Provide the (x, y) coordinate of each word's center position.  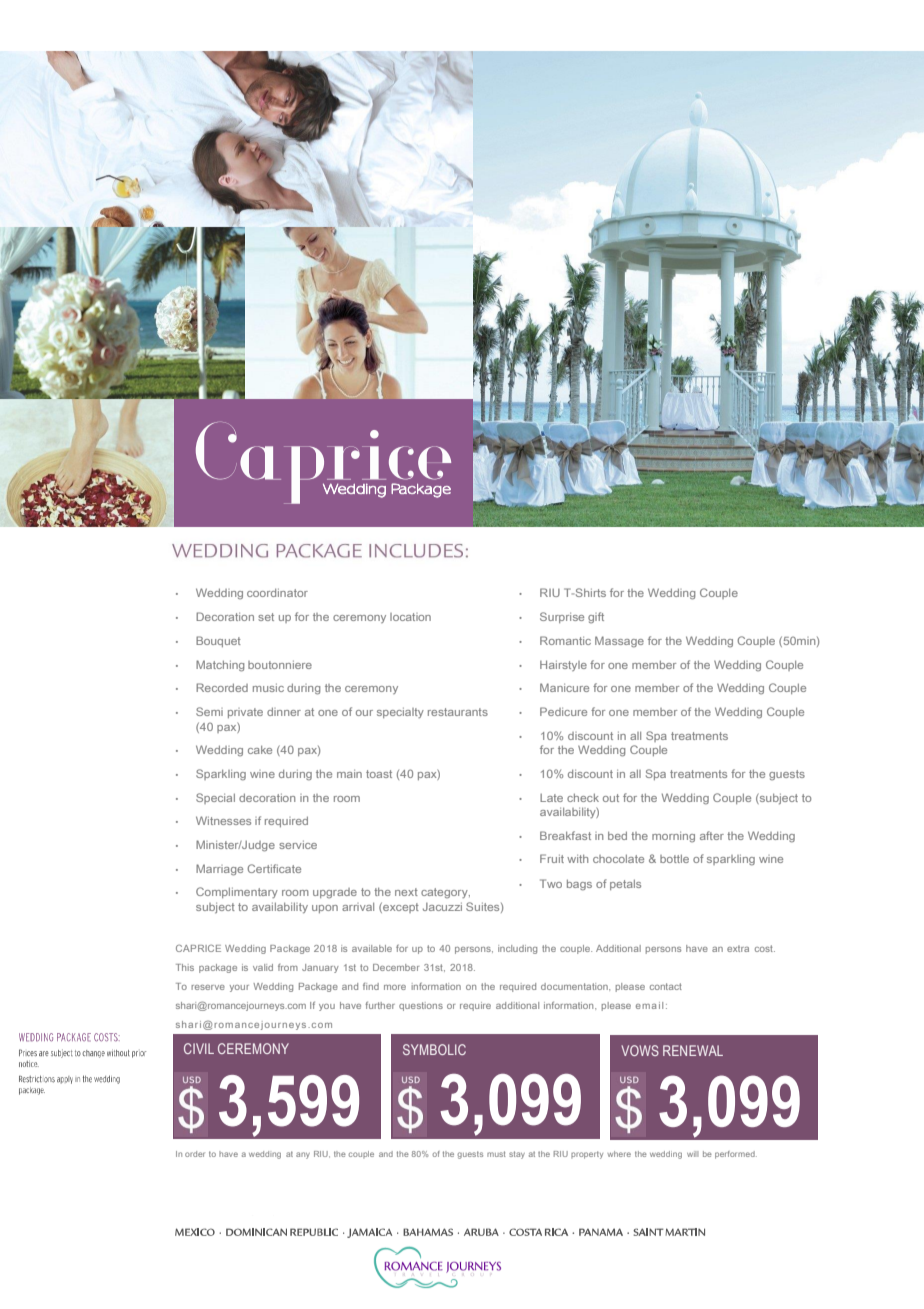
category (445, 893)
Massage (619, 642)
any (303, 1155)
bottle (674, 859)
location (410, 617)
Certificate (274, 868)
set (266, 617)
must (496, 1154)
